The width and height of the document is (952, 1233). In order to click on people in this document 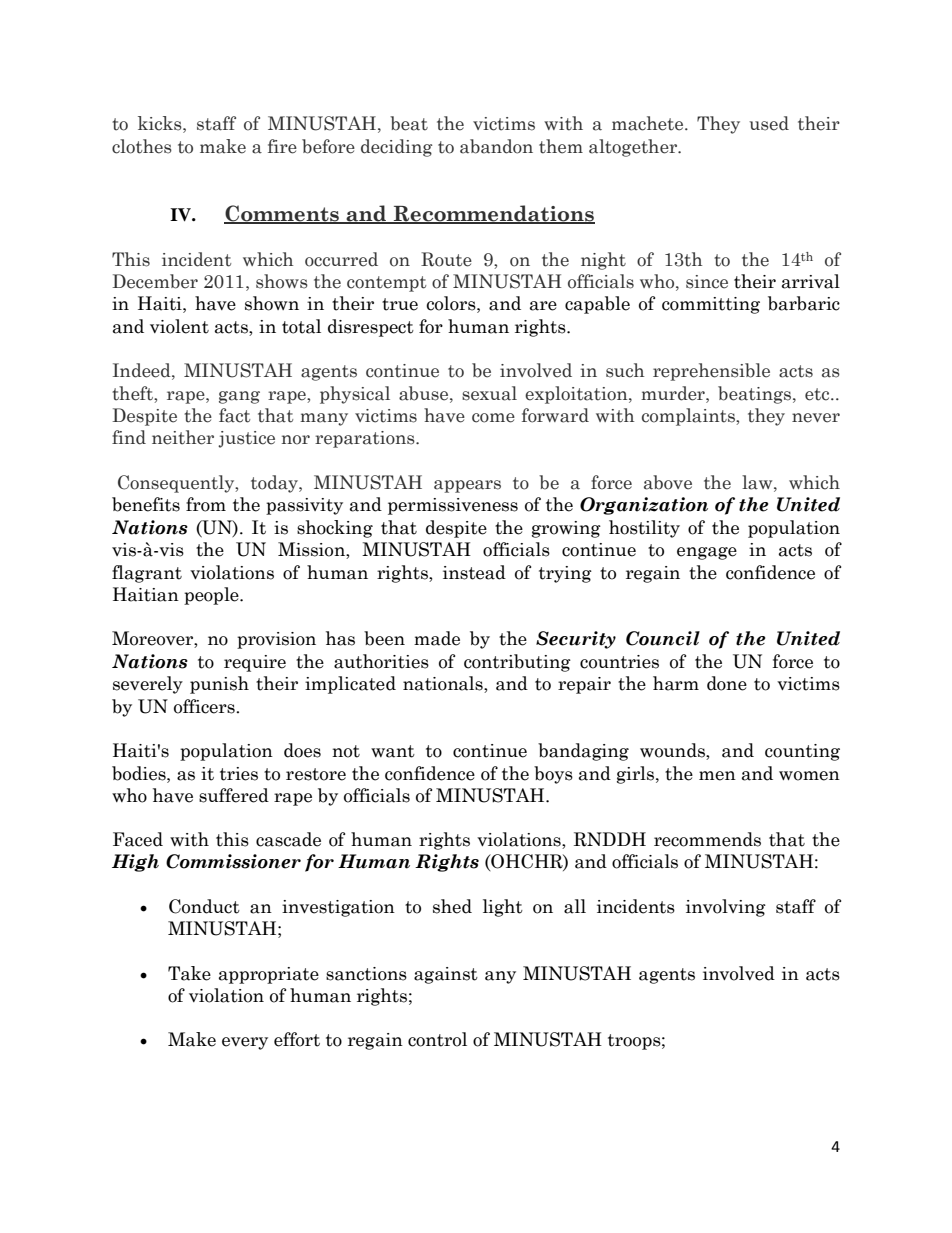, I will do `click(212, 596)`.
